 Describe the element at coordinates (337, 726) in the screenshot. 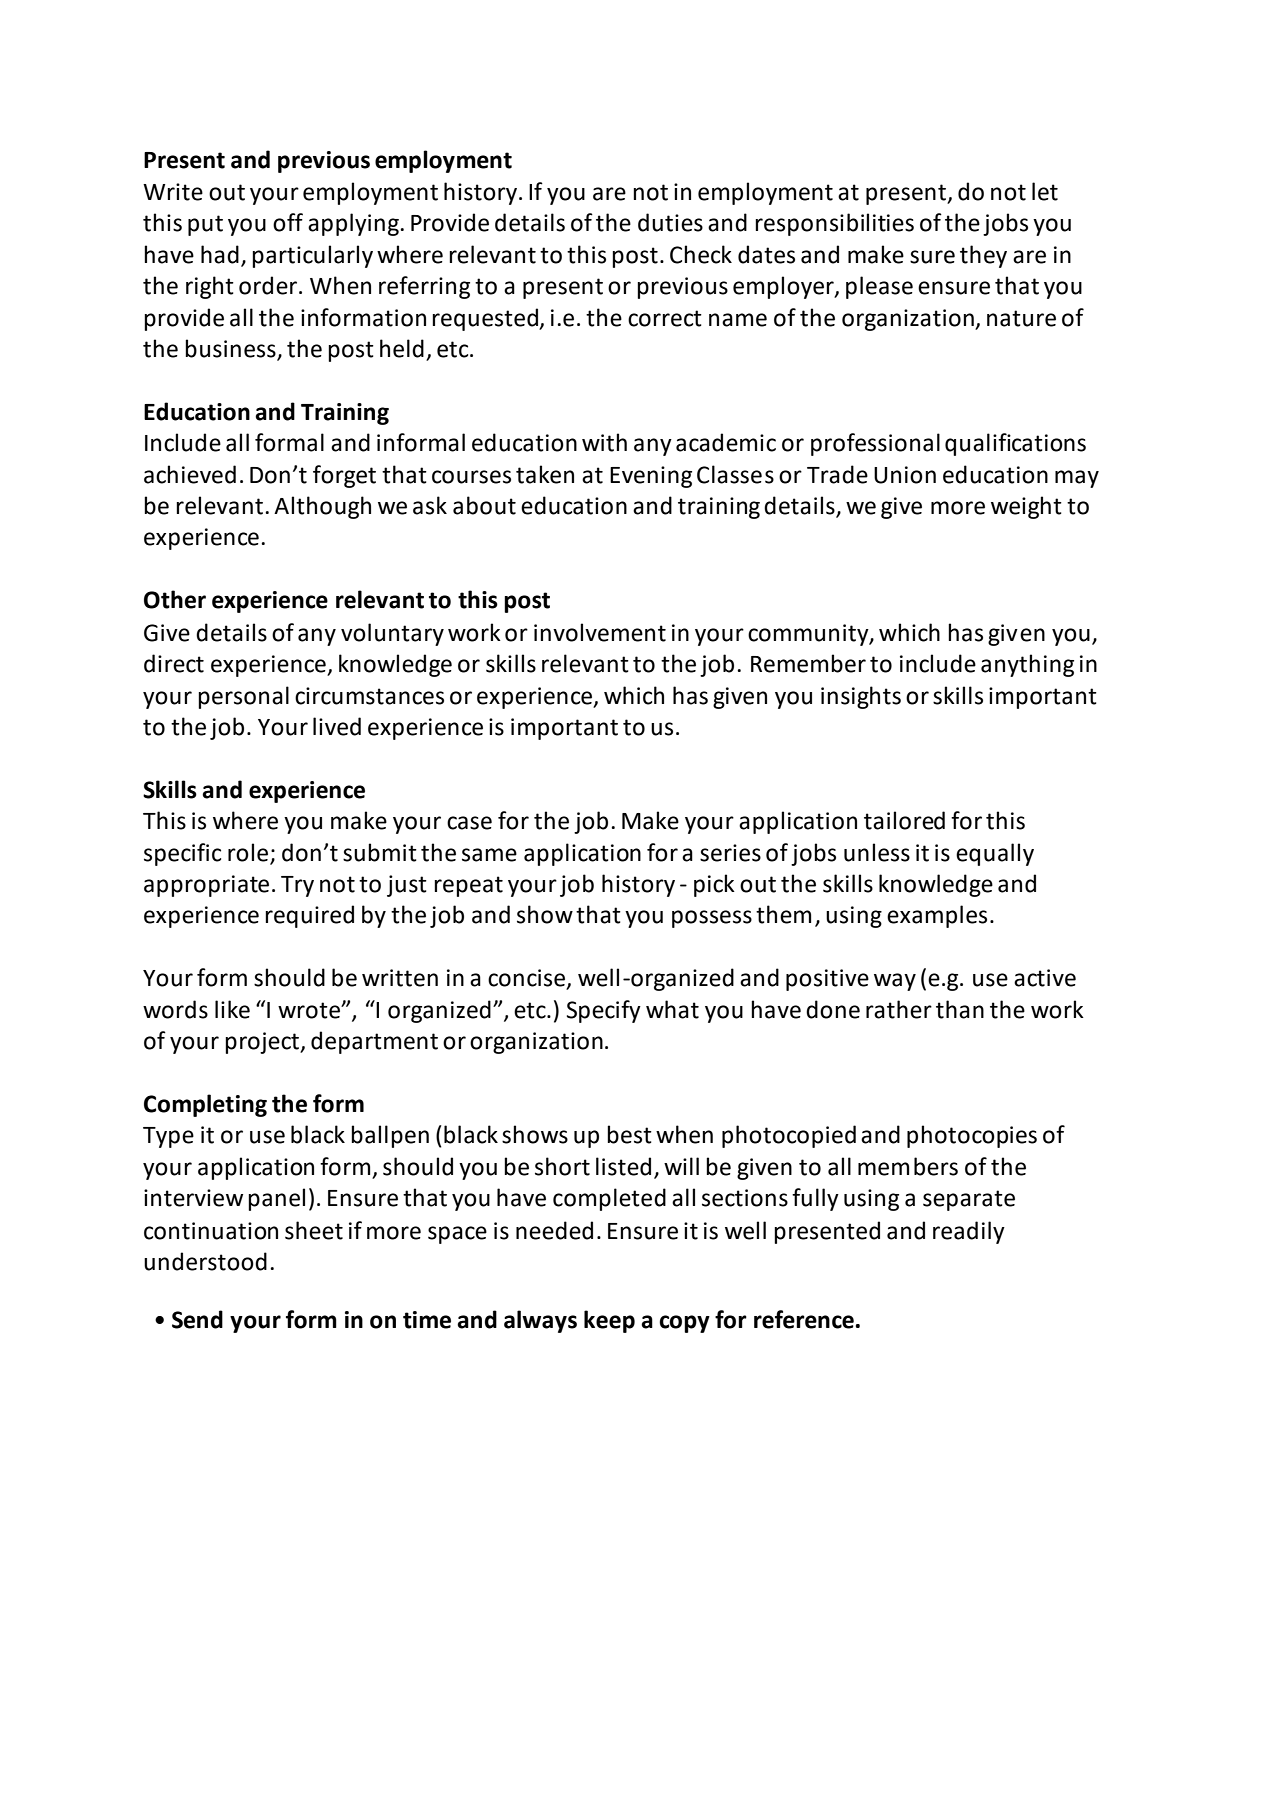

I see `lived` at that location.
